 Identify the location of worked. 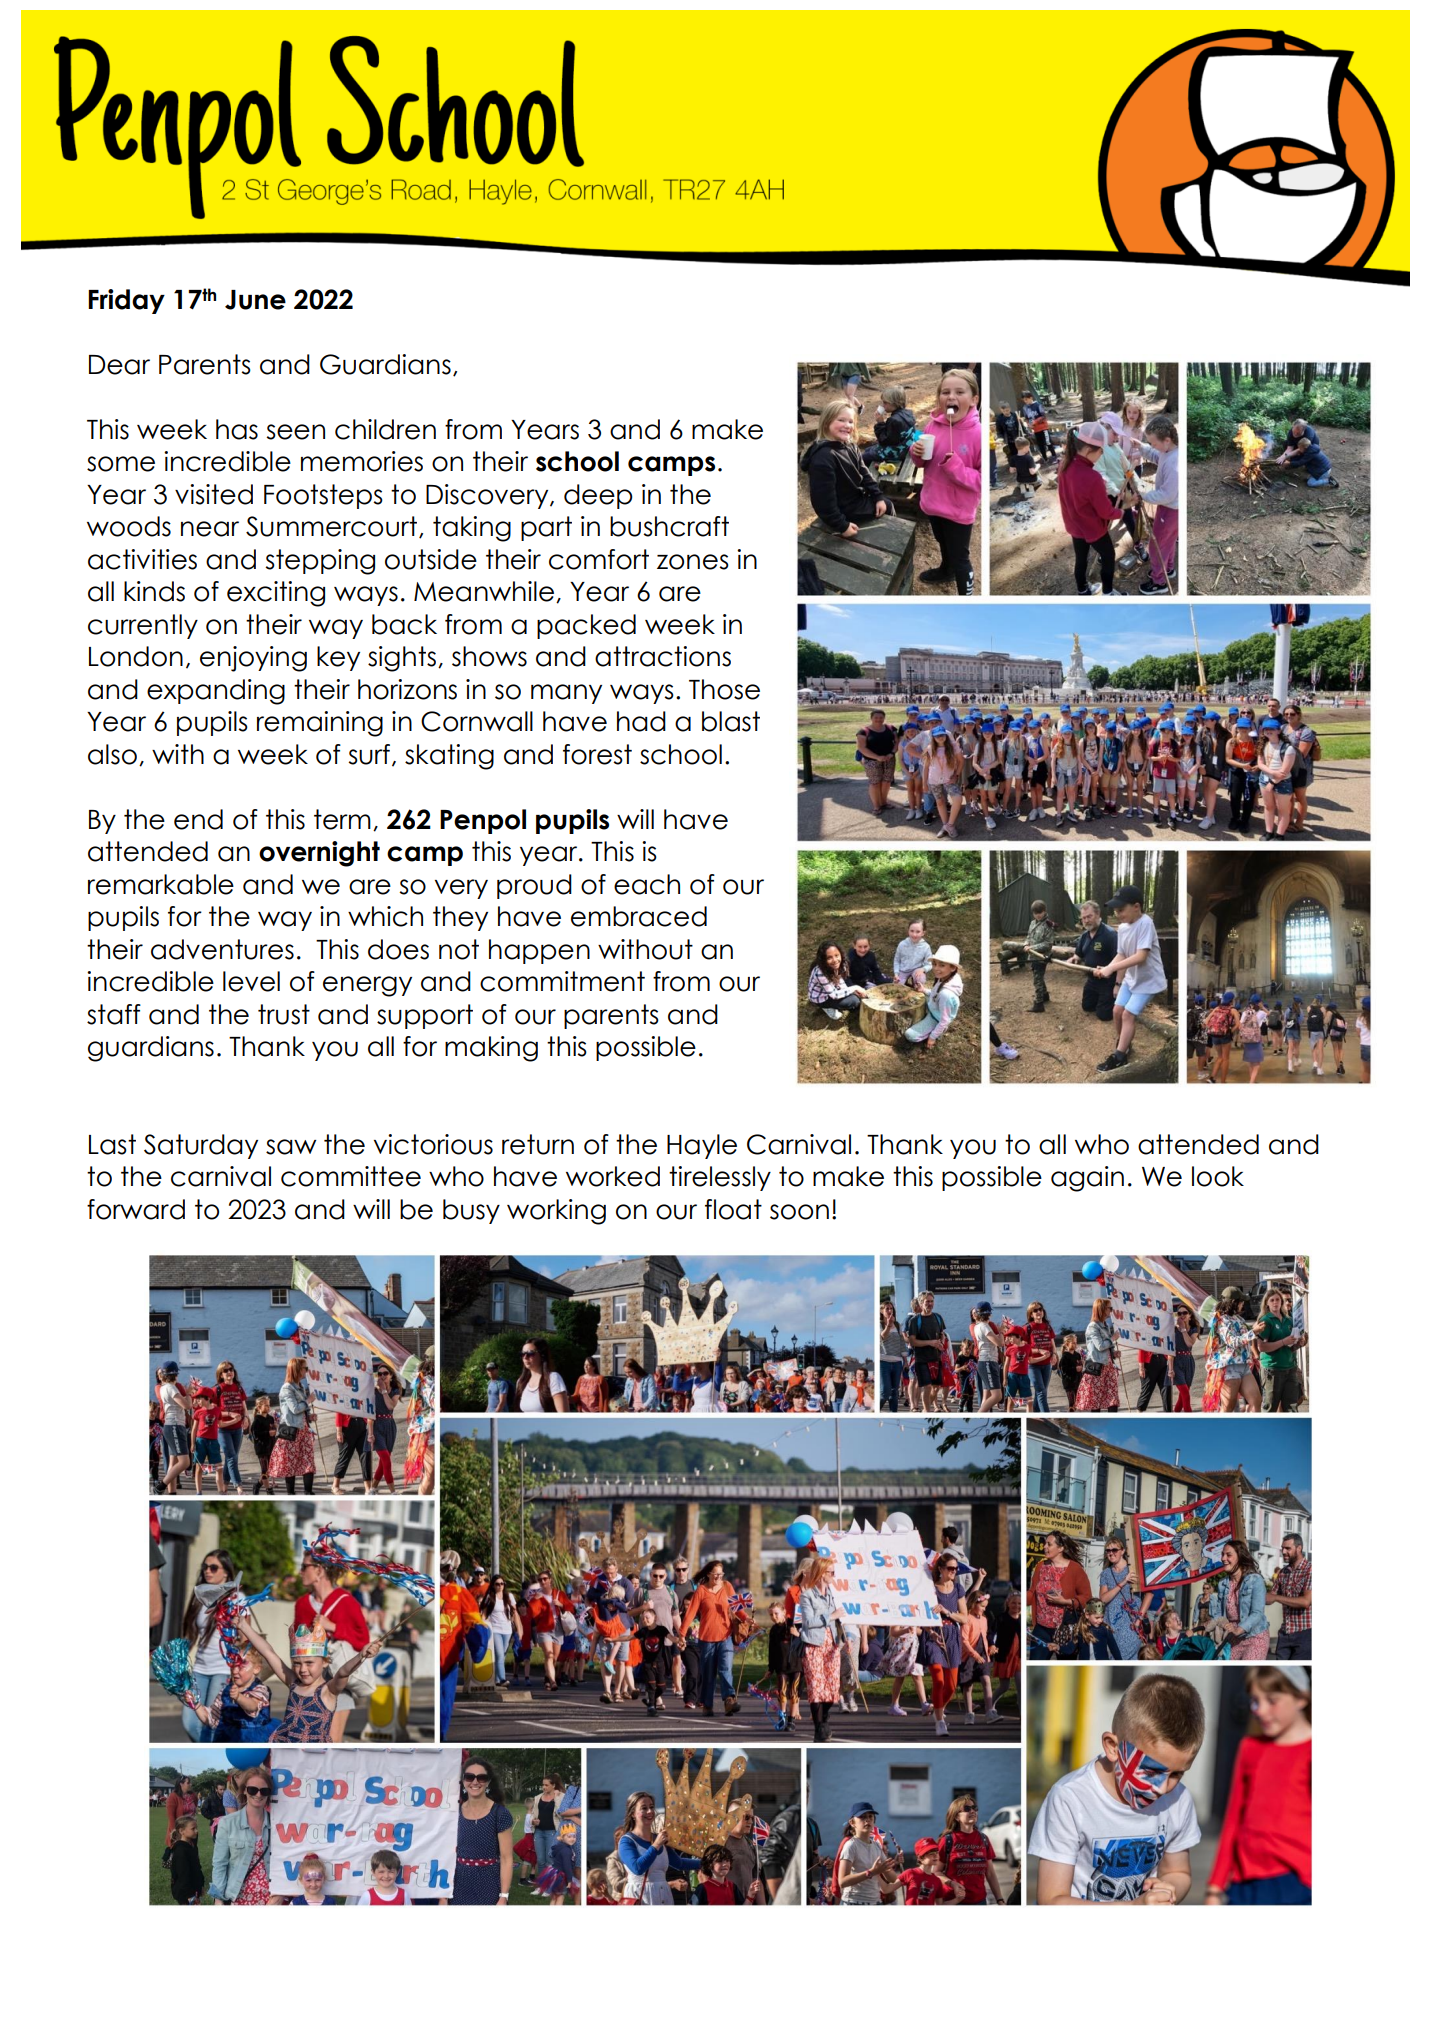
(613, 1176).
